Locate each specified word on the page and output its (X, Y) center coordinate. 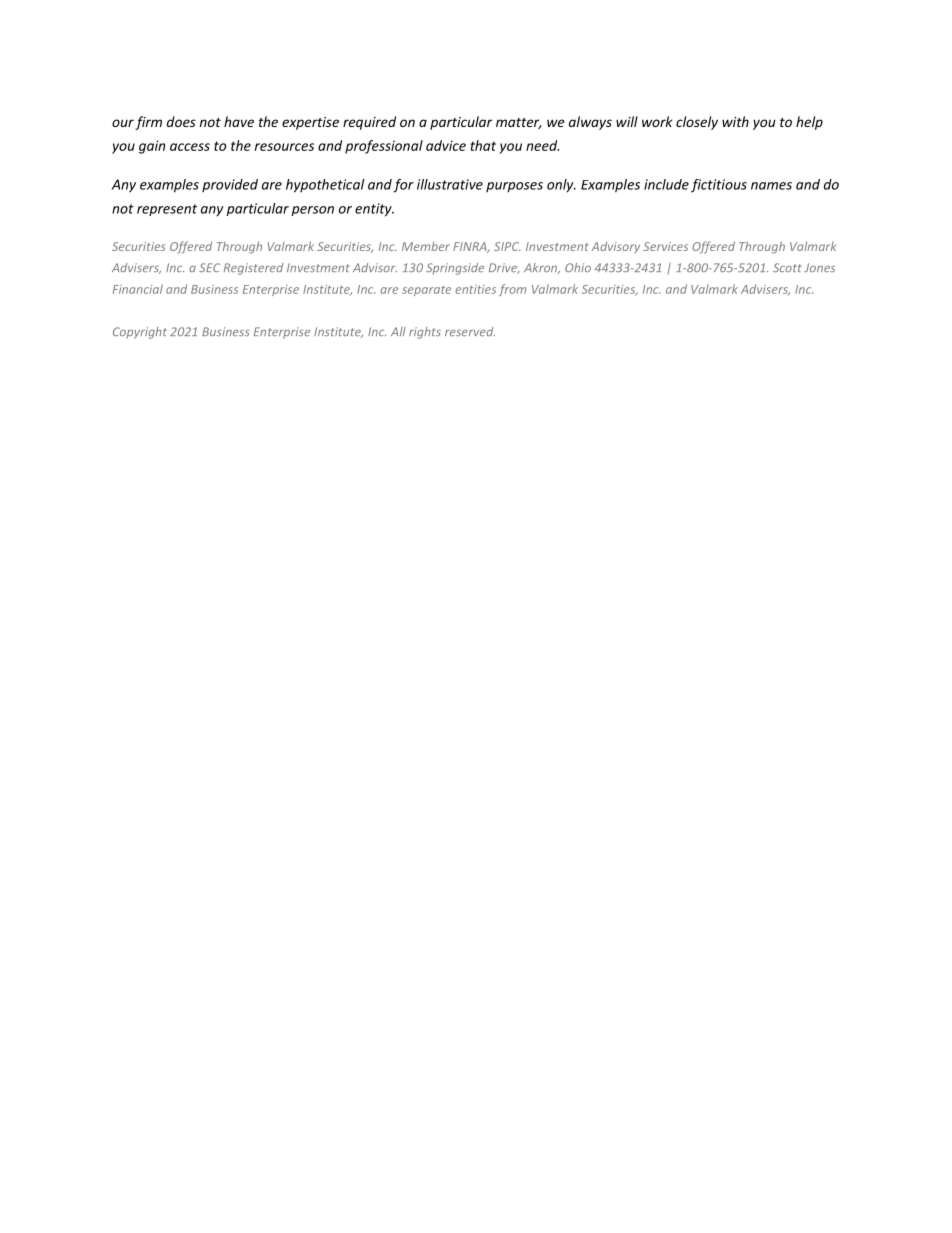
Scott (787, 267)
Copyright (140, 333)
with (735, 121)
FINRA (471, 247)
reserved (470, 331)
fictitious (719, 186)
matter (519, 123)
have (239, 121)
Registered (253, 269)
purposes (514, 187)
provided (230, 185)
